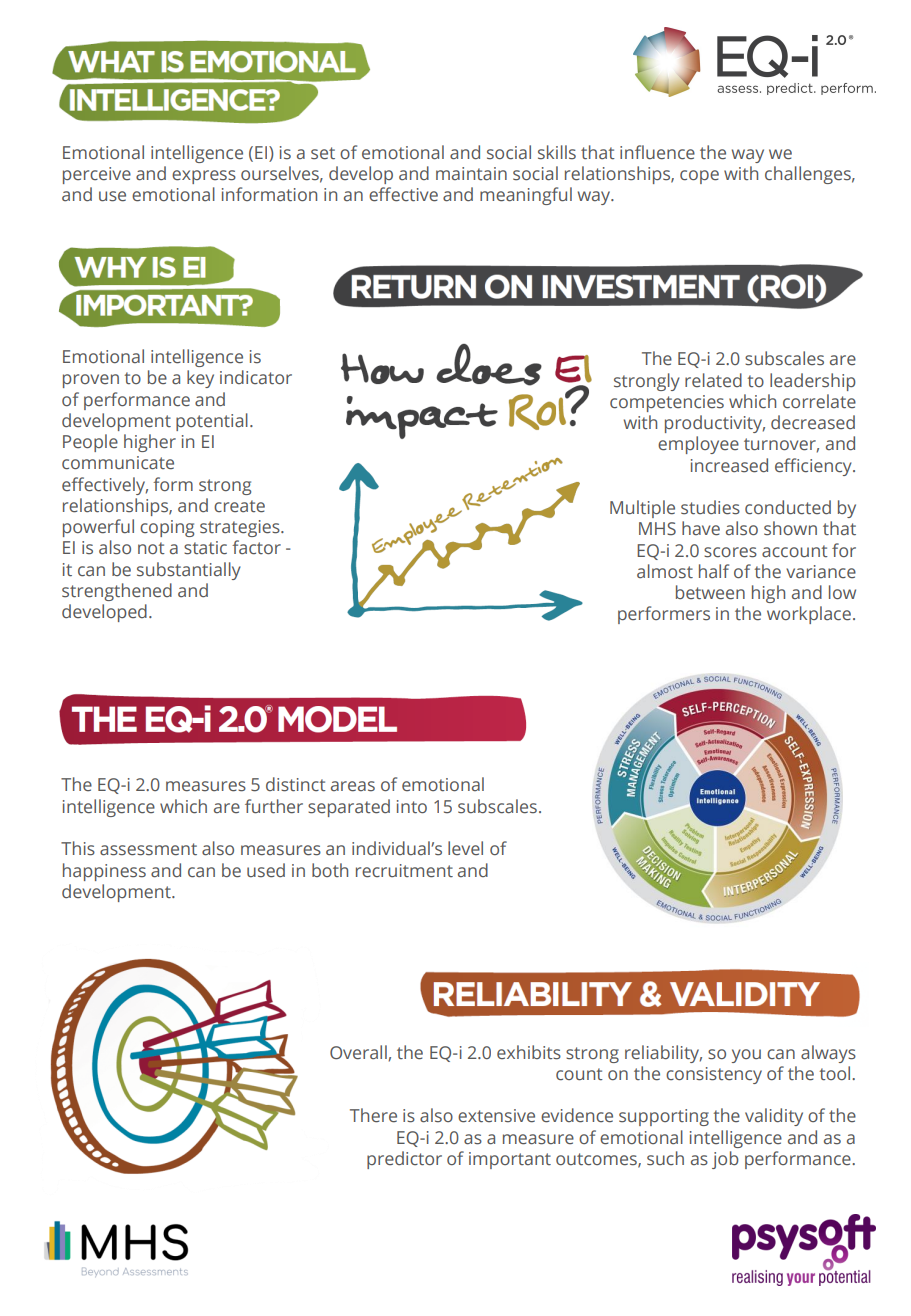 The image size is (911, 1316). What do you see at coordinates (471, 174) in the image?
I see `maintain` at bounding box center [471, 174].
